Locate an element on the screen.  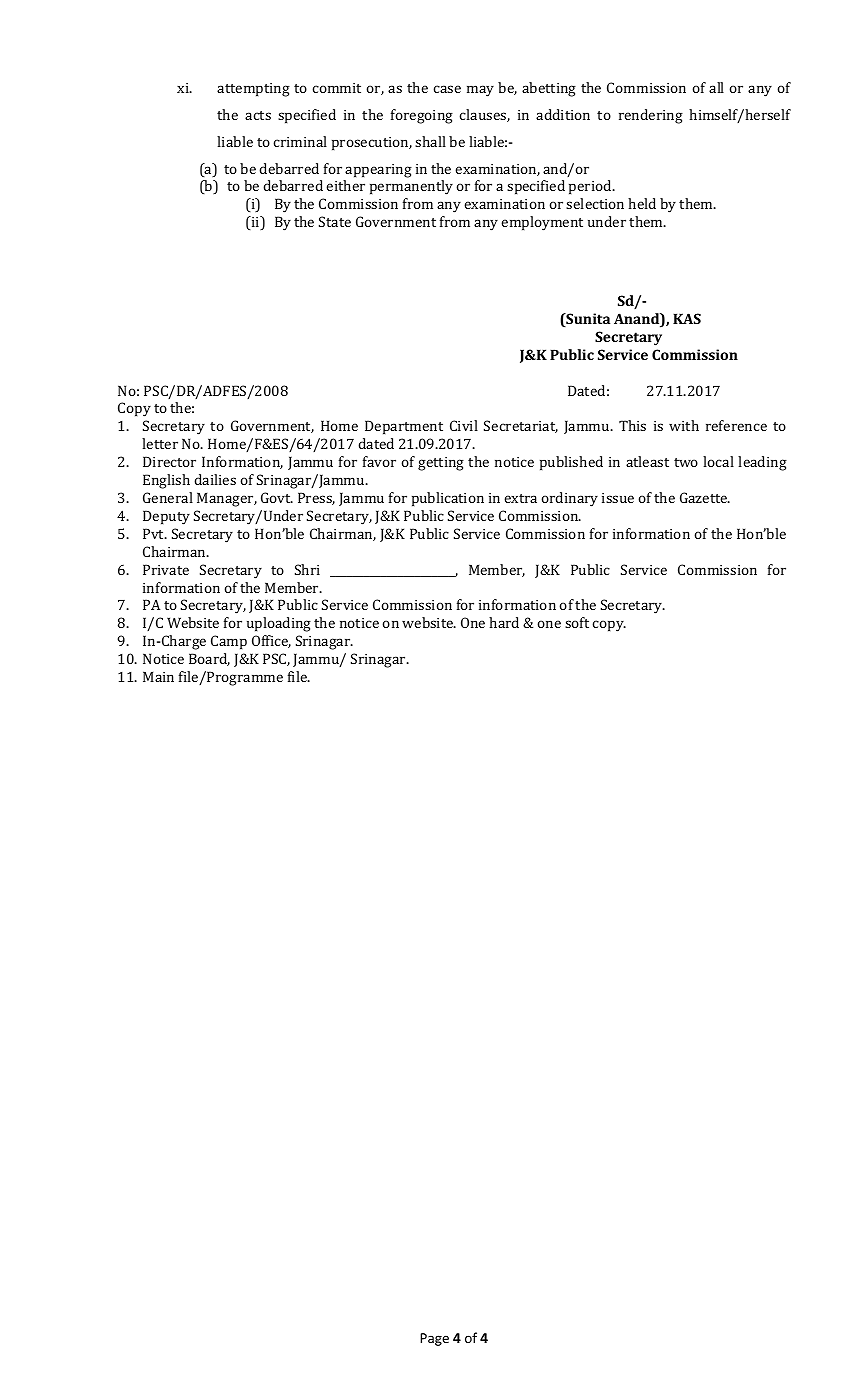
rendering is located at coordinates (651, 116).
